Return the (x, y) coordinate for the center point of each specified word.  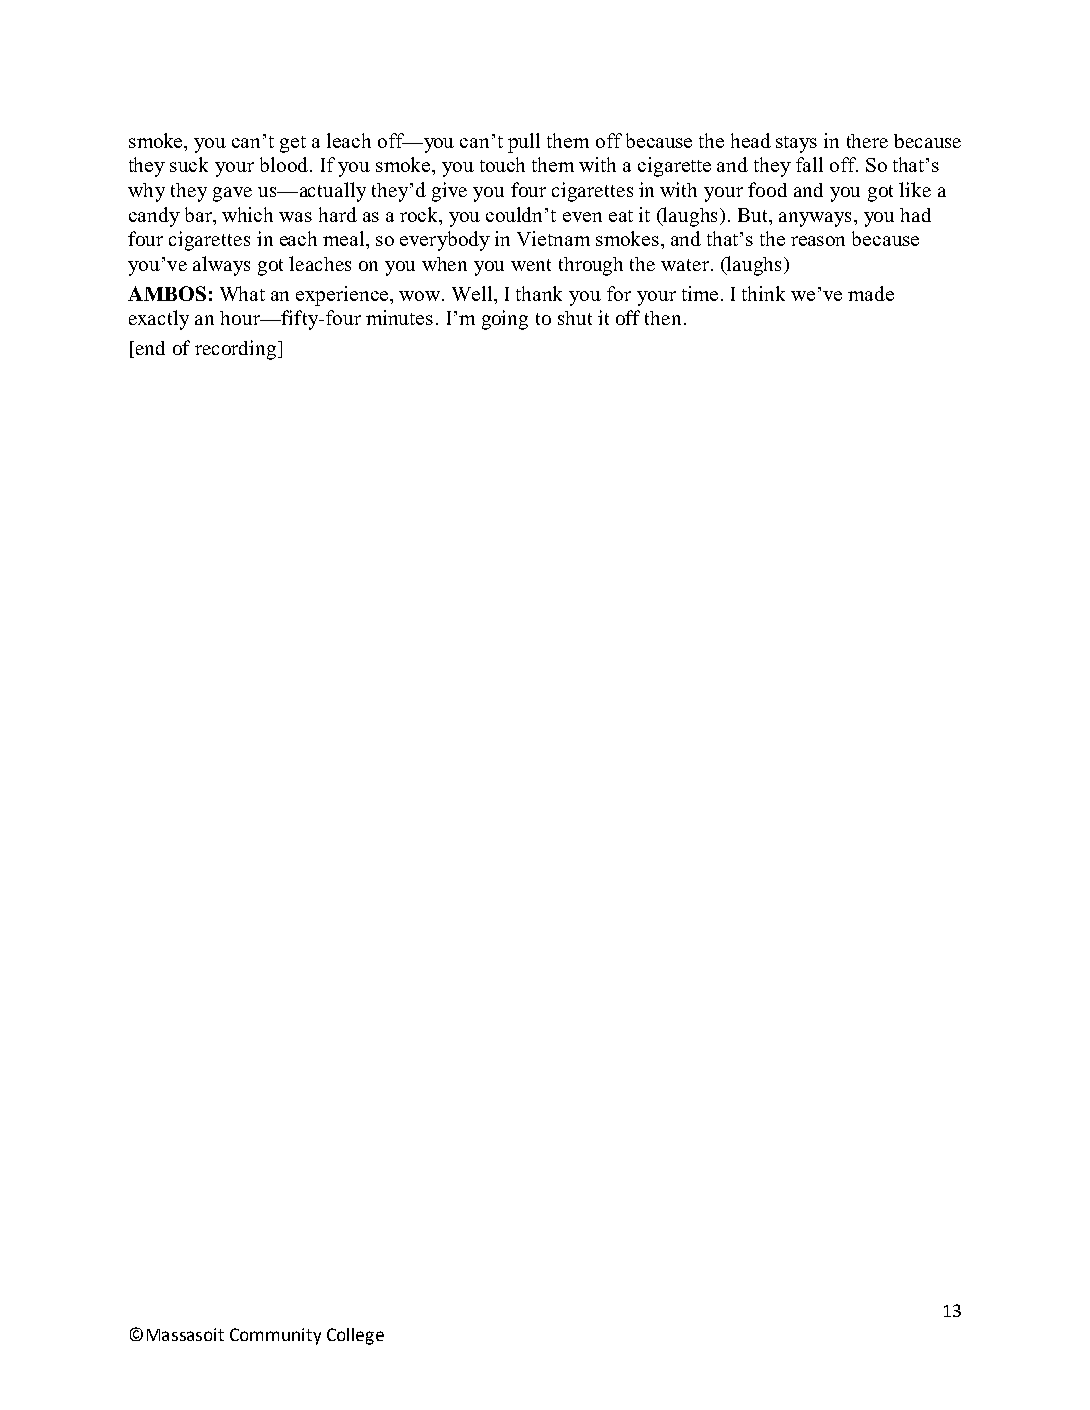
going (505, 320)
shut (575, 318)
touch (502, 164)
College (355, 1336)
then (663, 318)
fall (809, 164)
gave (232, 194)
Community (275, 1336)
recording (235, 350)
